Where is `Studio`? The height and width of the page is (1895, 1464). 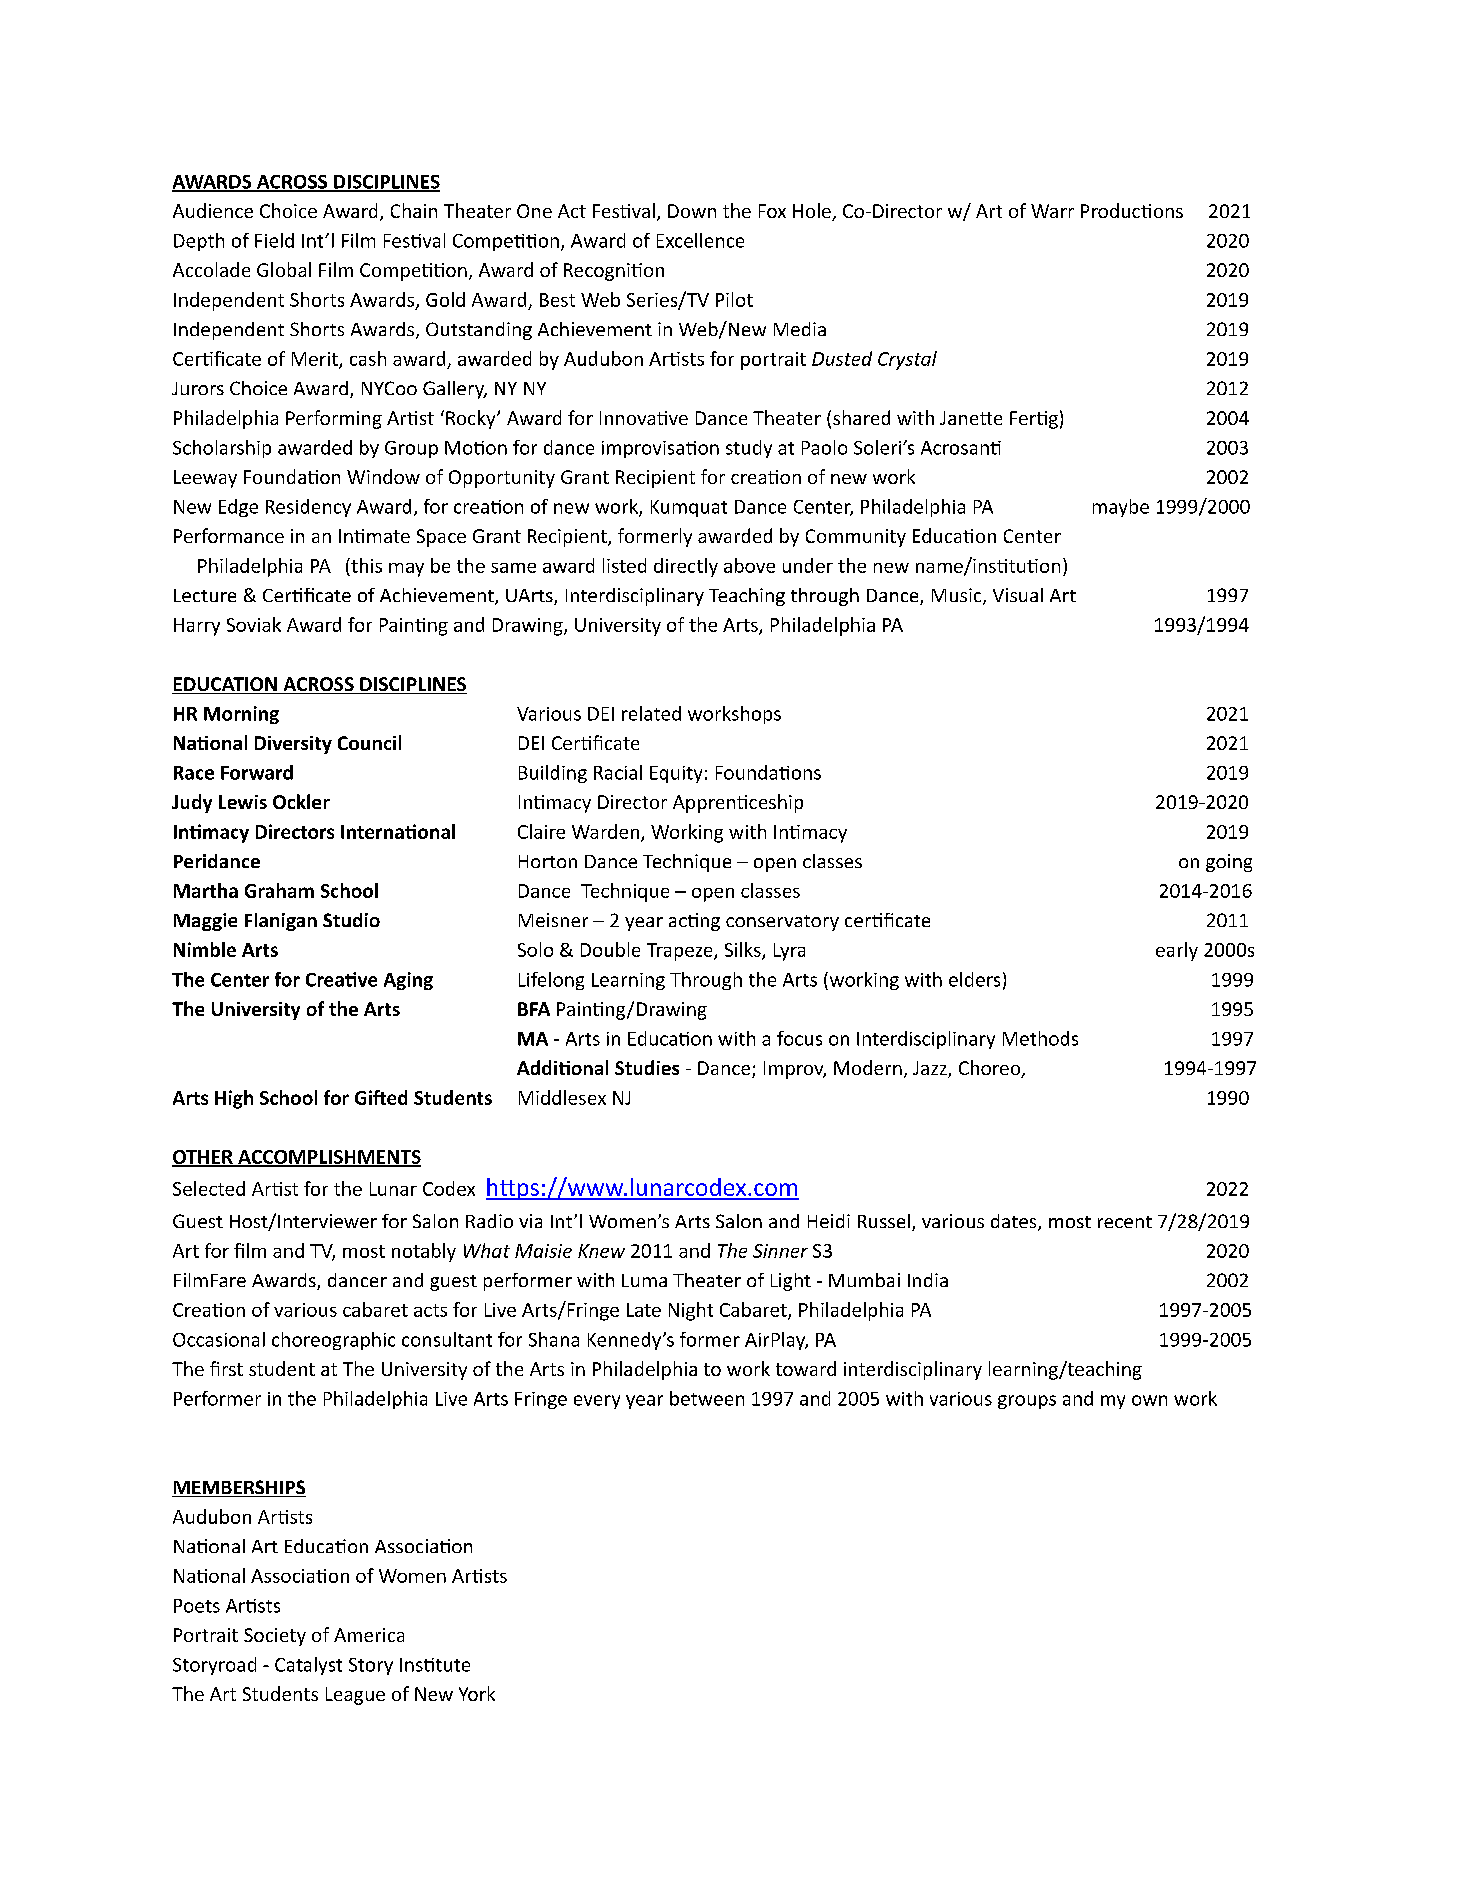
Studio is located at coordinates (351, 920).
